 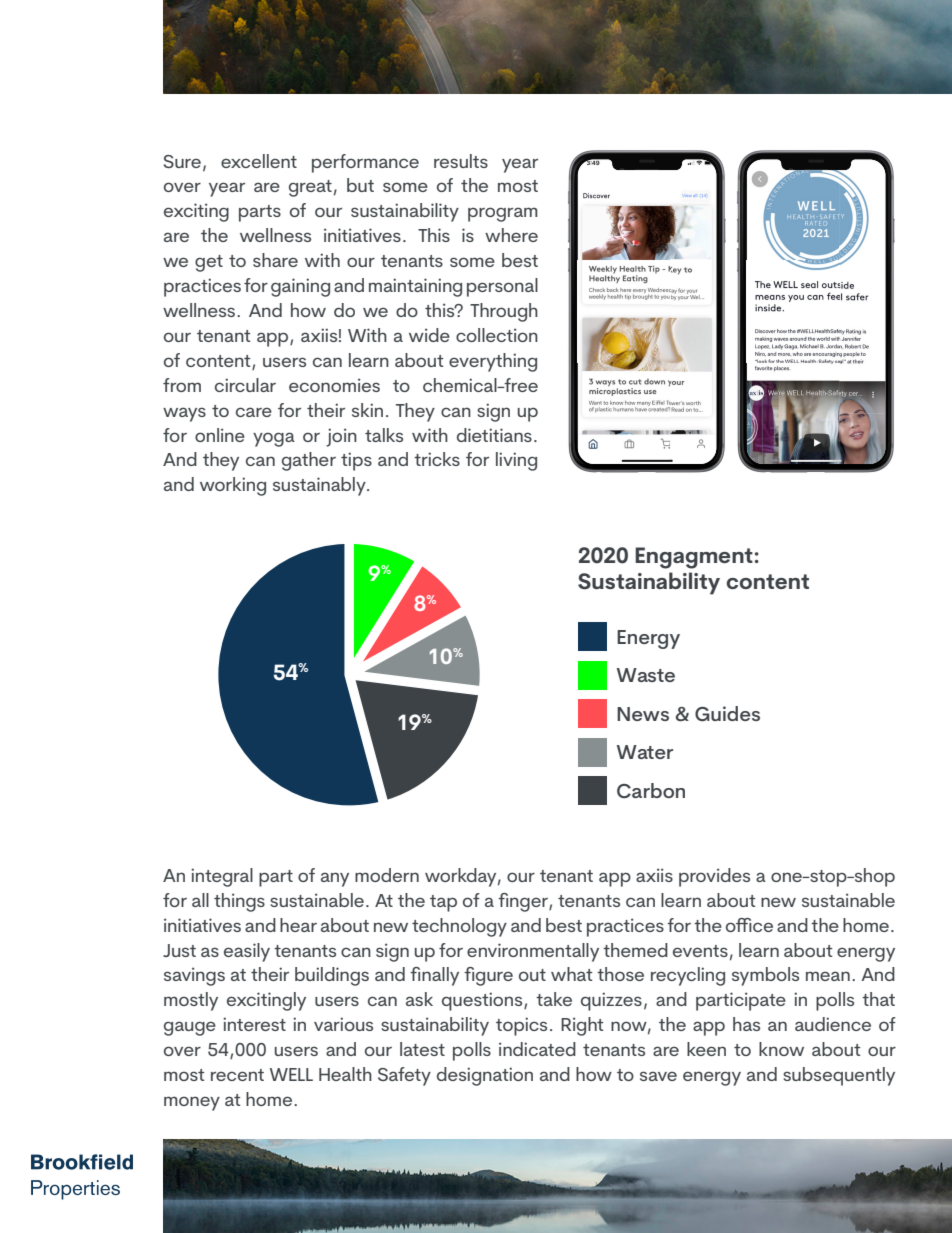 I want to click on working, so click(x=233, y=486).
